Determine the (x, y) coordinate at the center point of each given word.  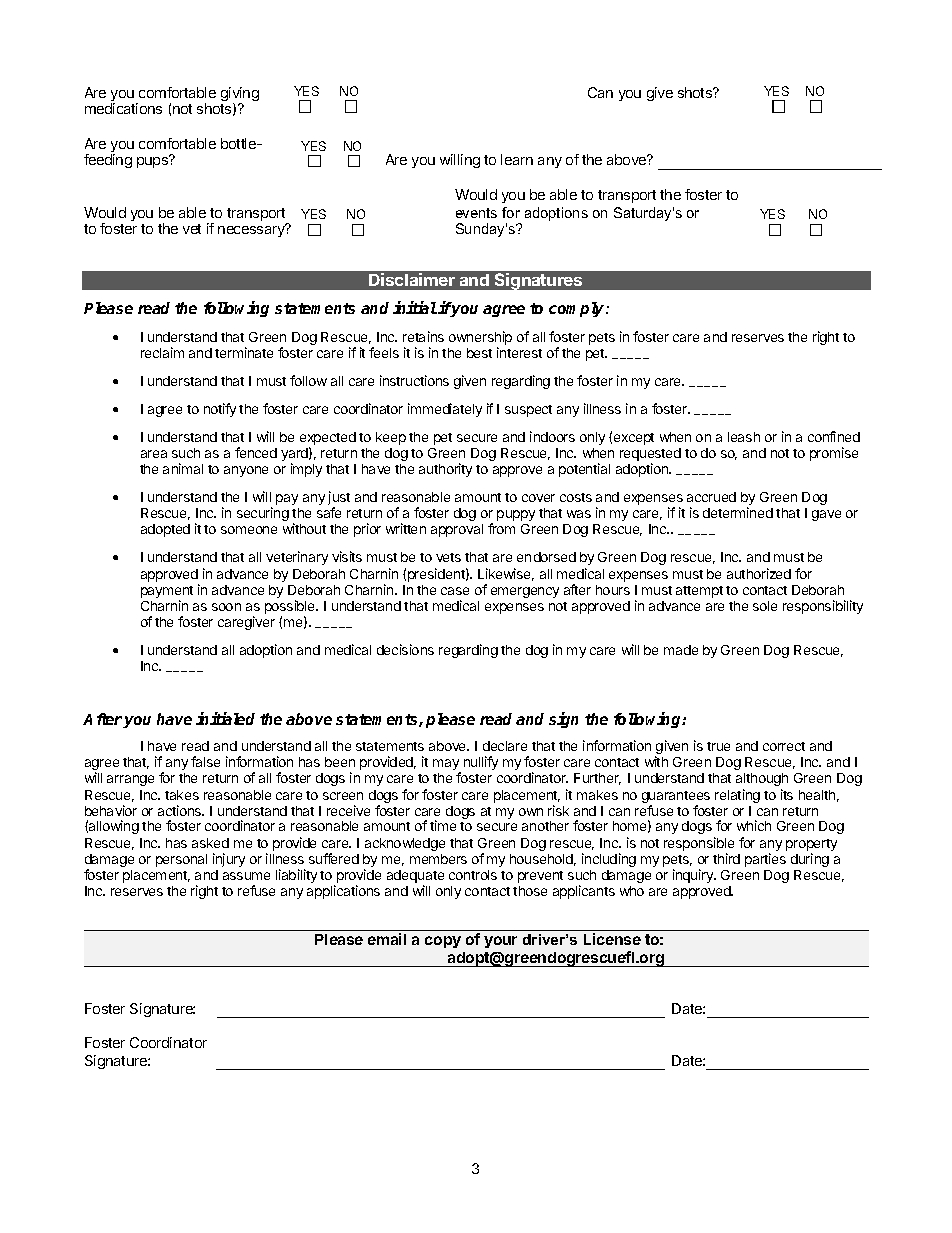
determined (738, 512)
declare (505, 746)
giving (240, 95)
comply (578, 309)
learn (517, 159)
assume (246, 876)
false (205, 761)
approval (457, 530)
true (718, 746)
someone (249, 530)
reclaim (162, 352)
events (476, 213)
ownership (480, 339)
